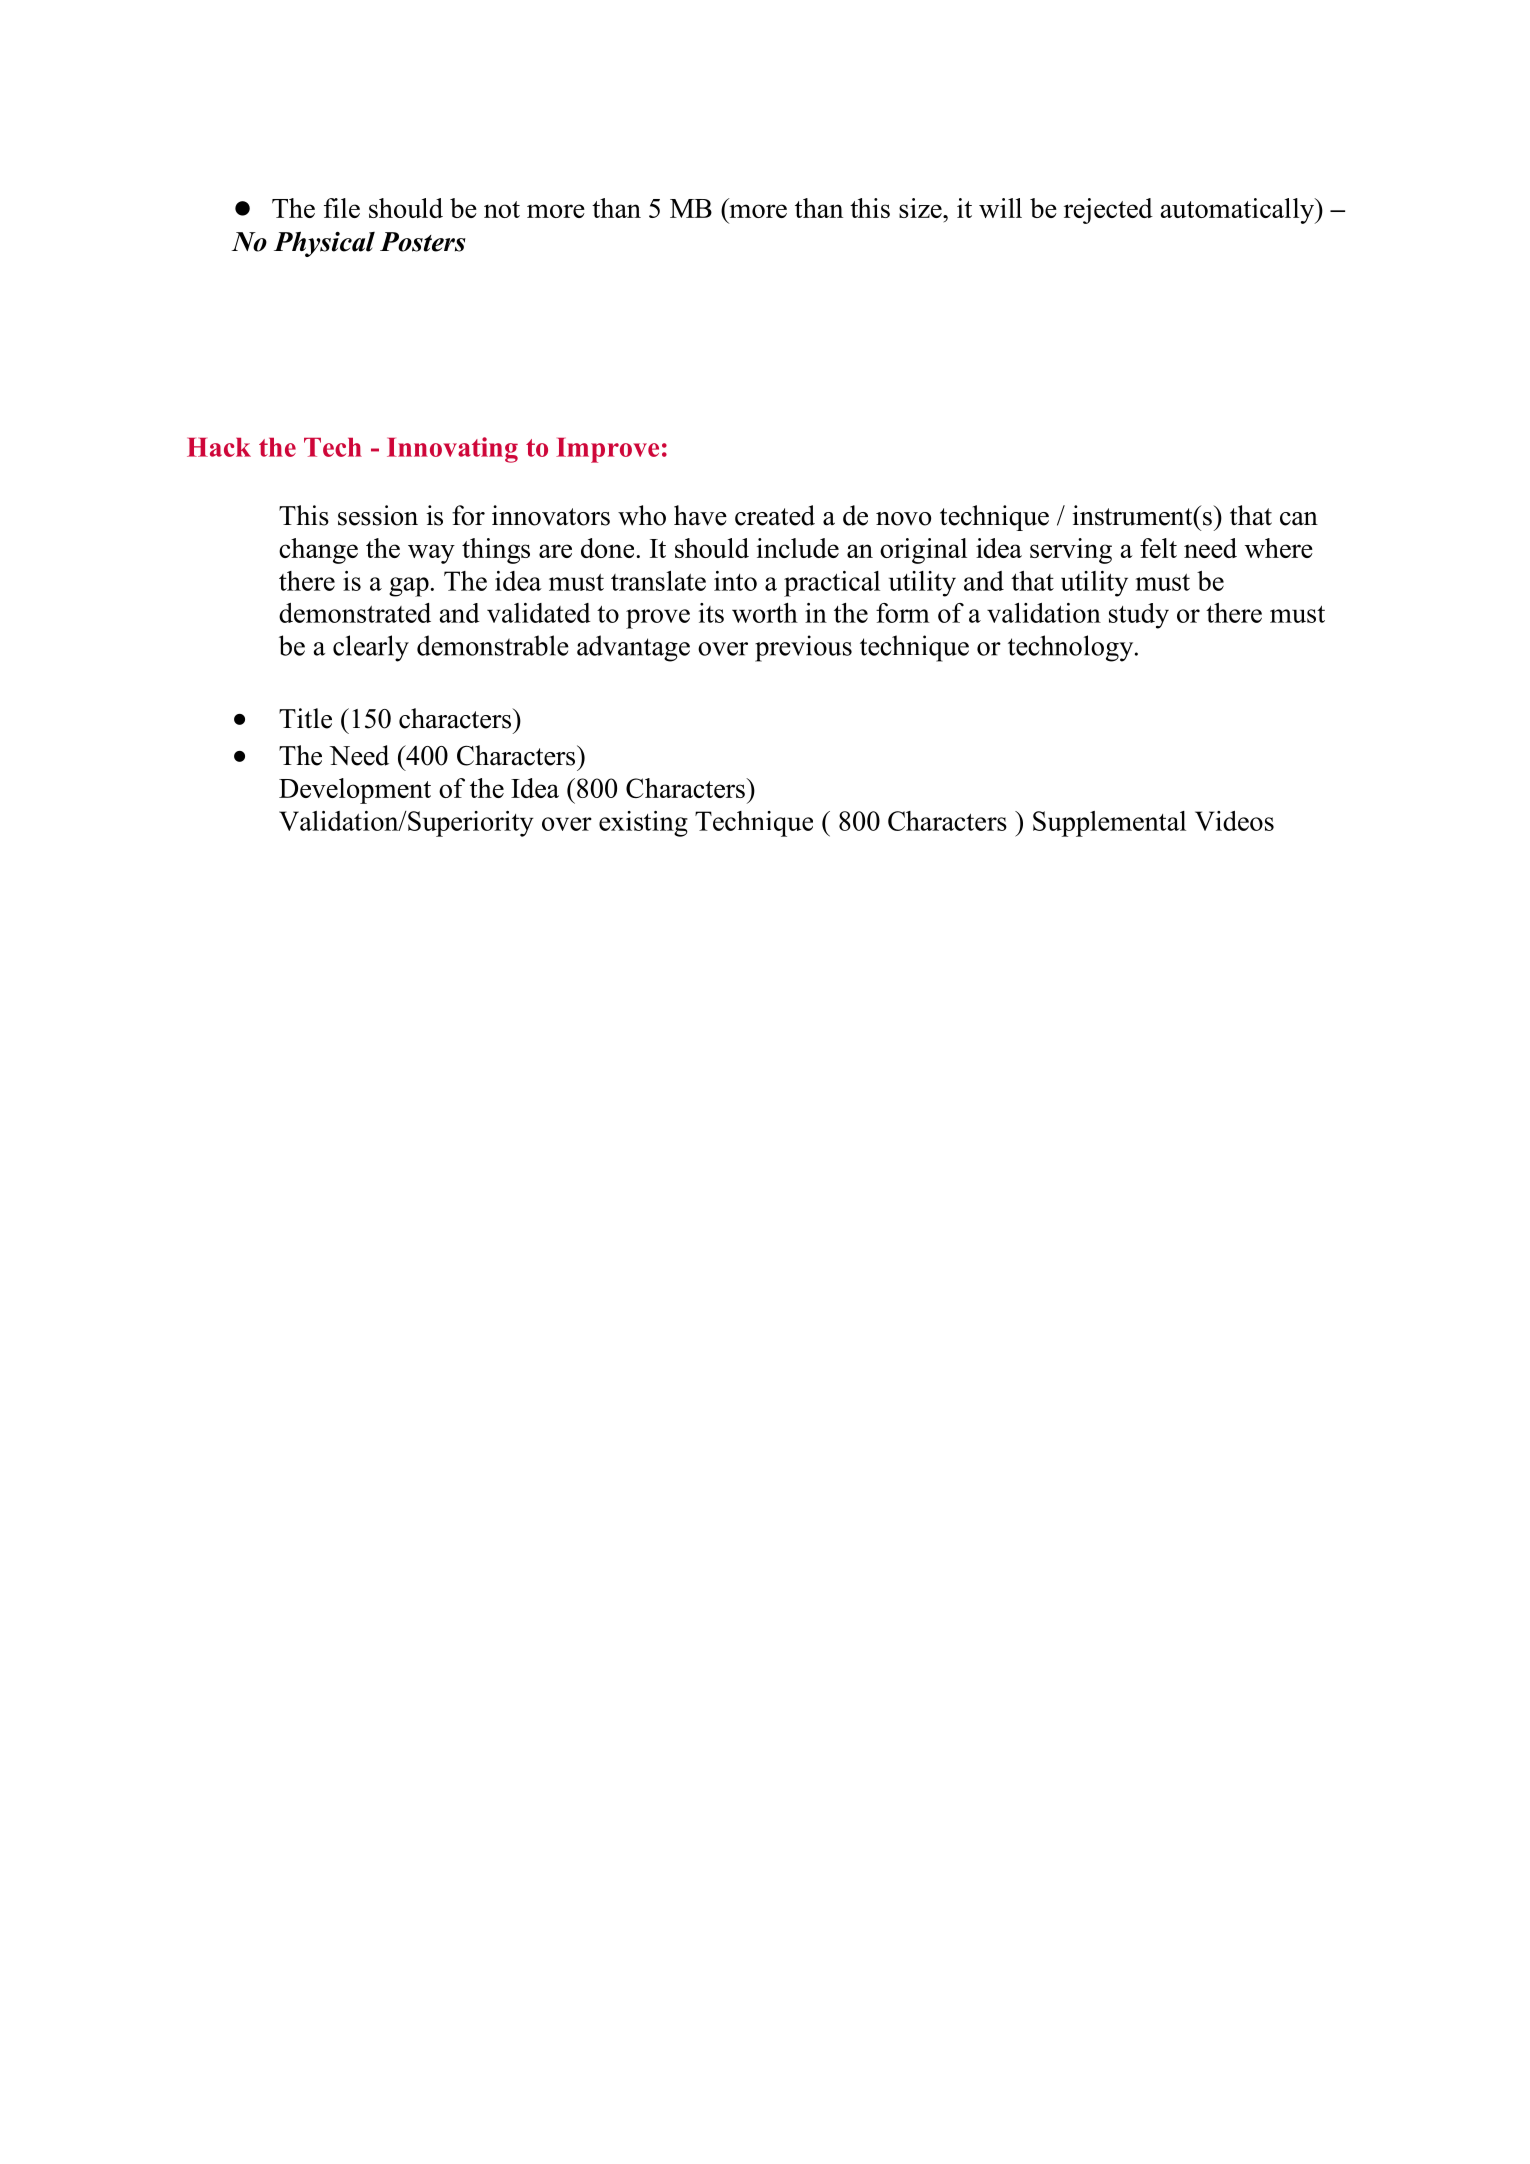  What do you see at coordinates (452, 450) in the image?
I see `Innovating` at bounding box center [452, 450].
